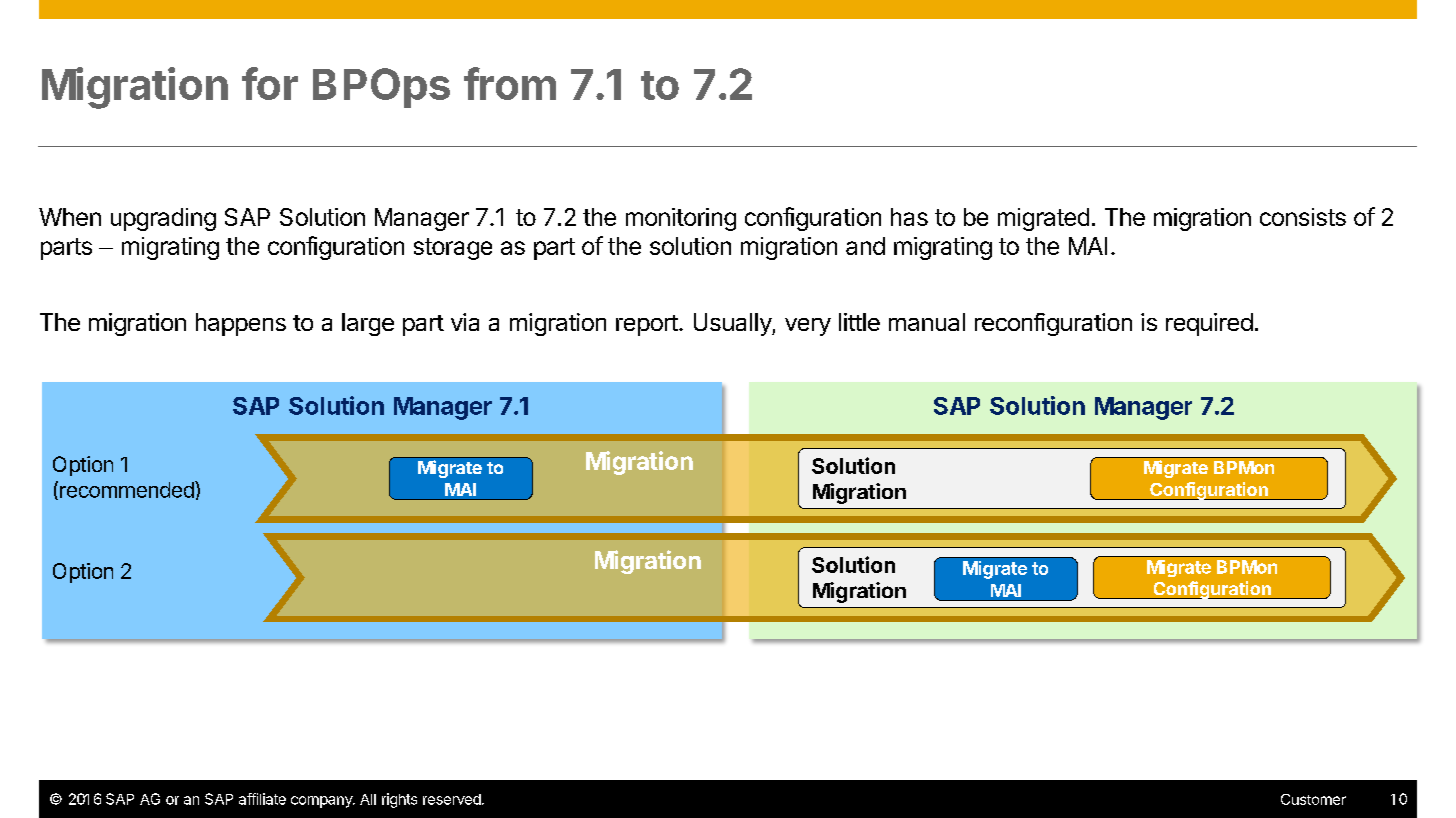 The width and height of the screenshot is (1456, 818). I want to click on for, so click(270, 83).
